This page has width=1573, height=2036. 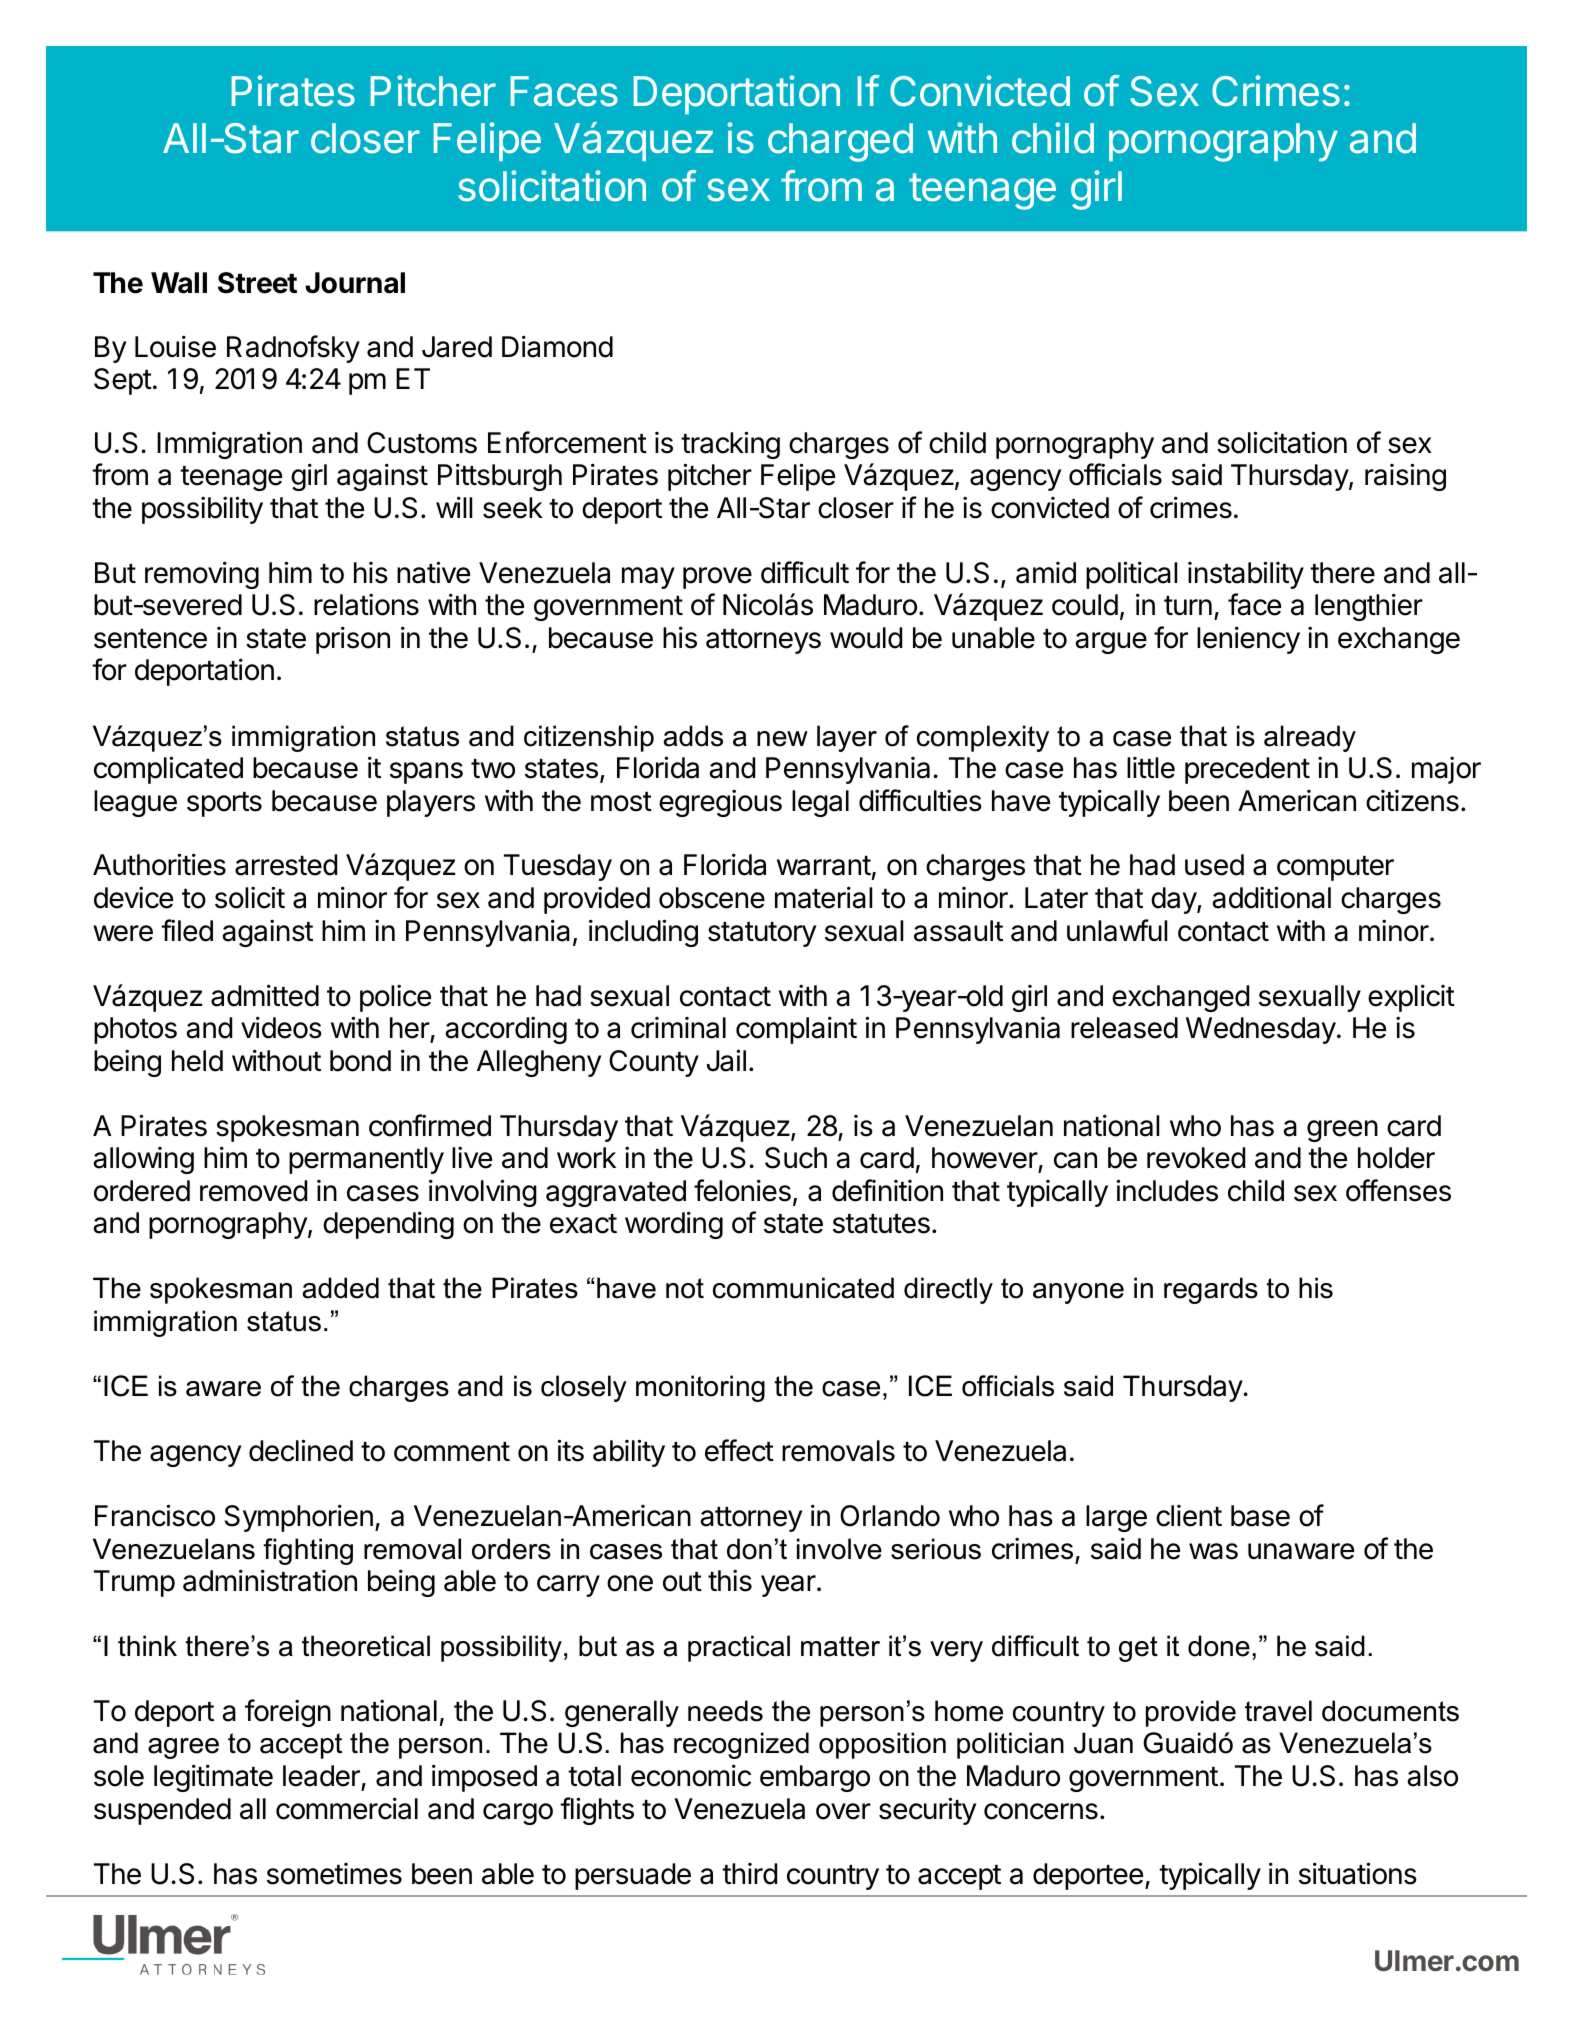 What do you see at coordinates (347, 1808) in the page?
I see `commercial` at bounding box center [347, 1808].
